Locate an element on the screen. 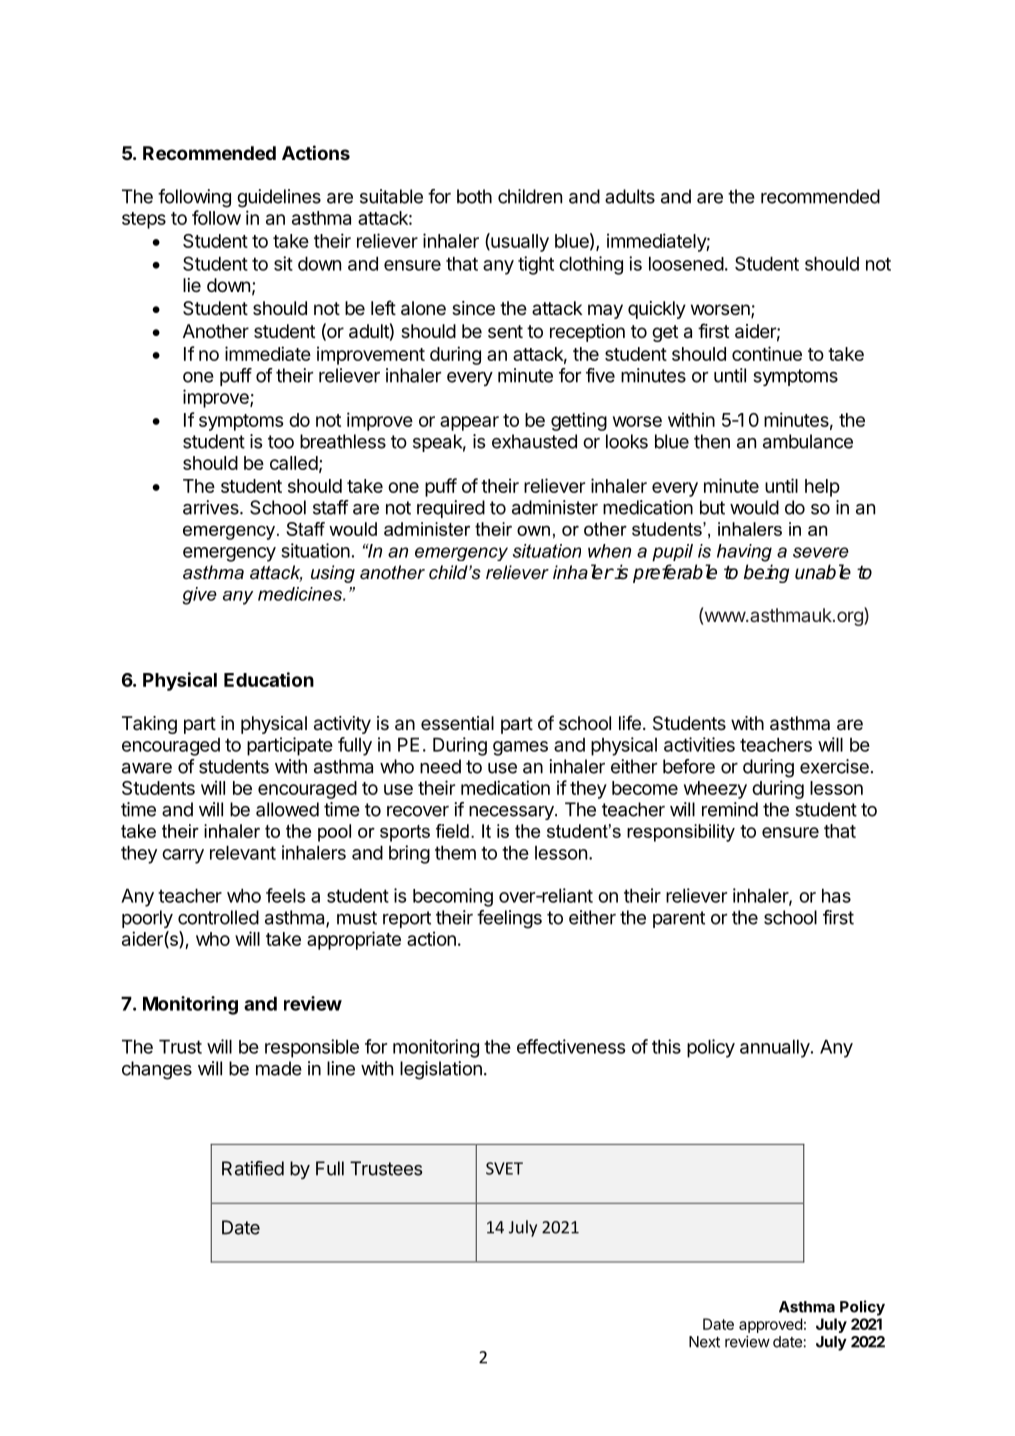 The width and height of the screenshot is (1015, 1436). loosened is located at coordinates (686, 263).
